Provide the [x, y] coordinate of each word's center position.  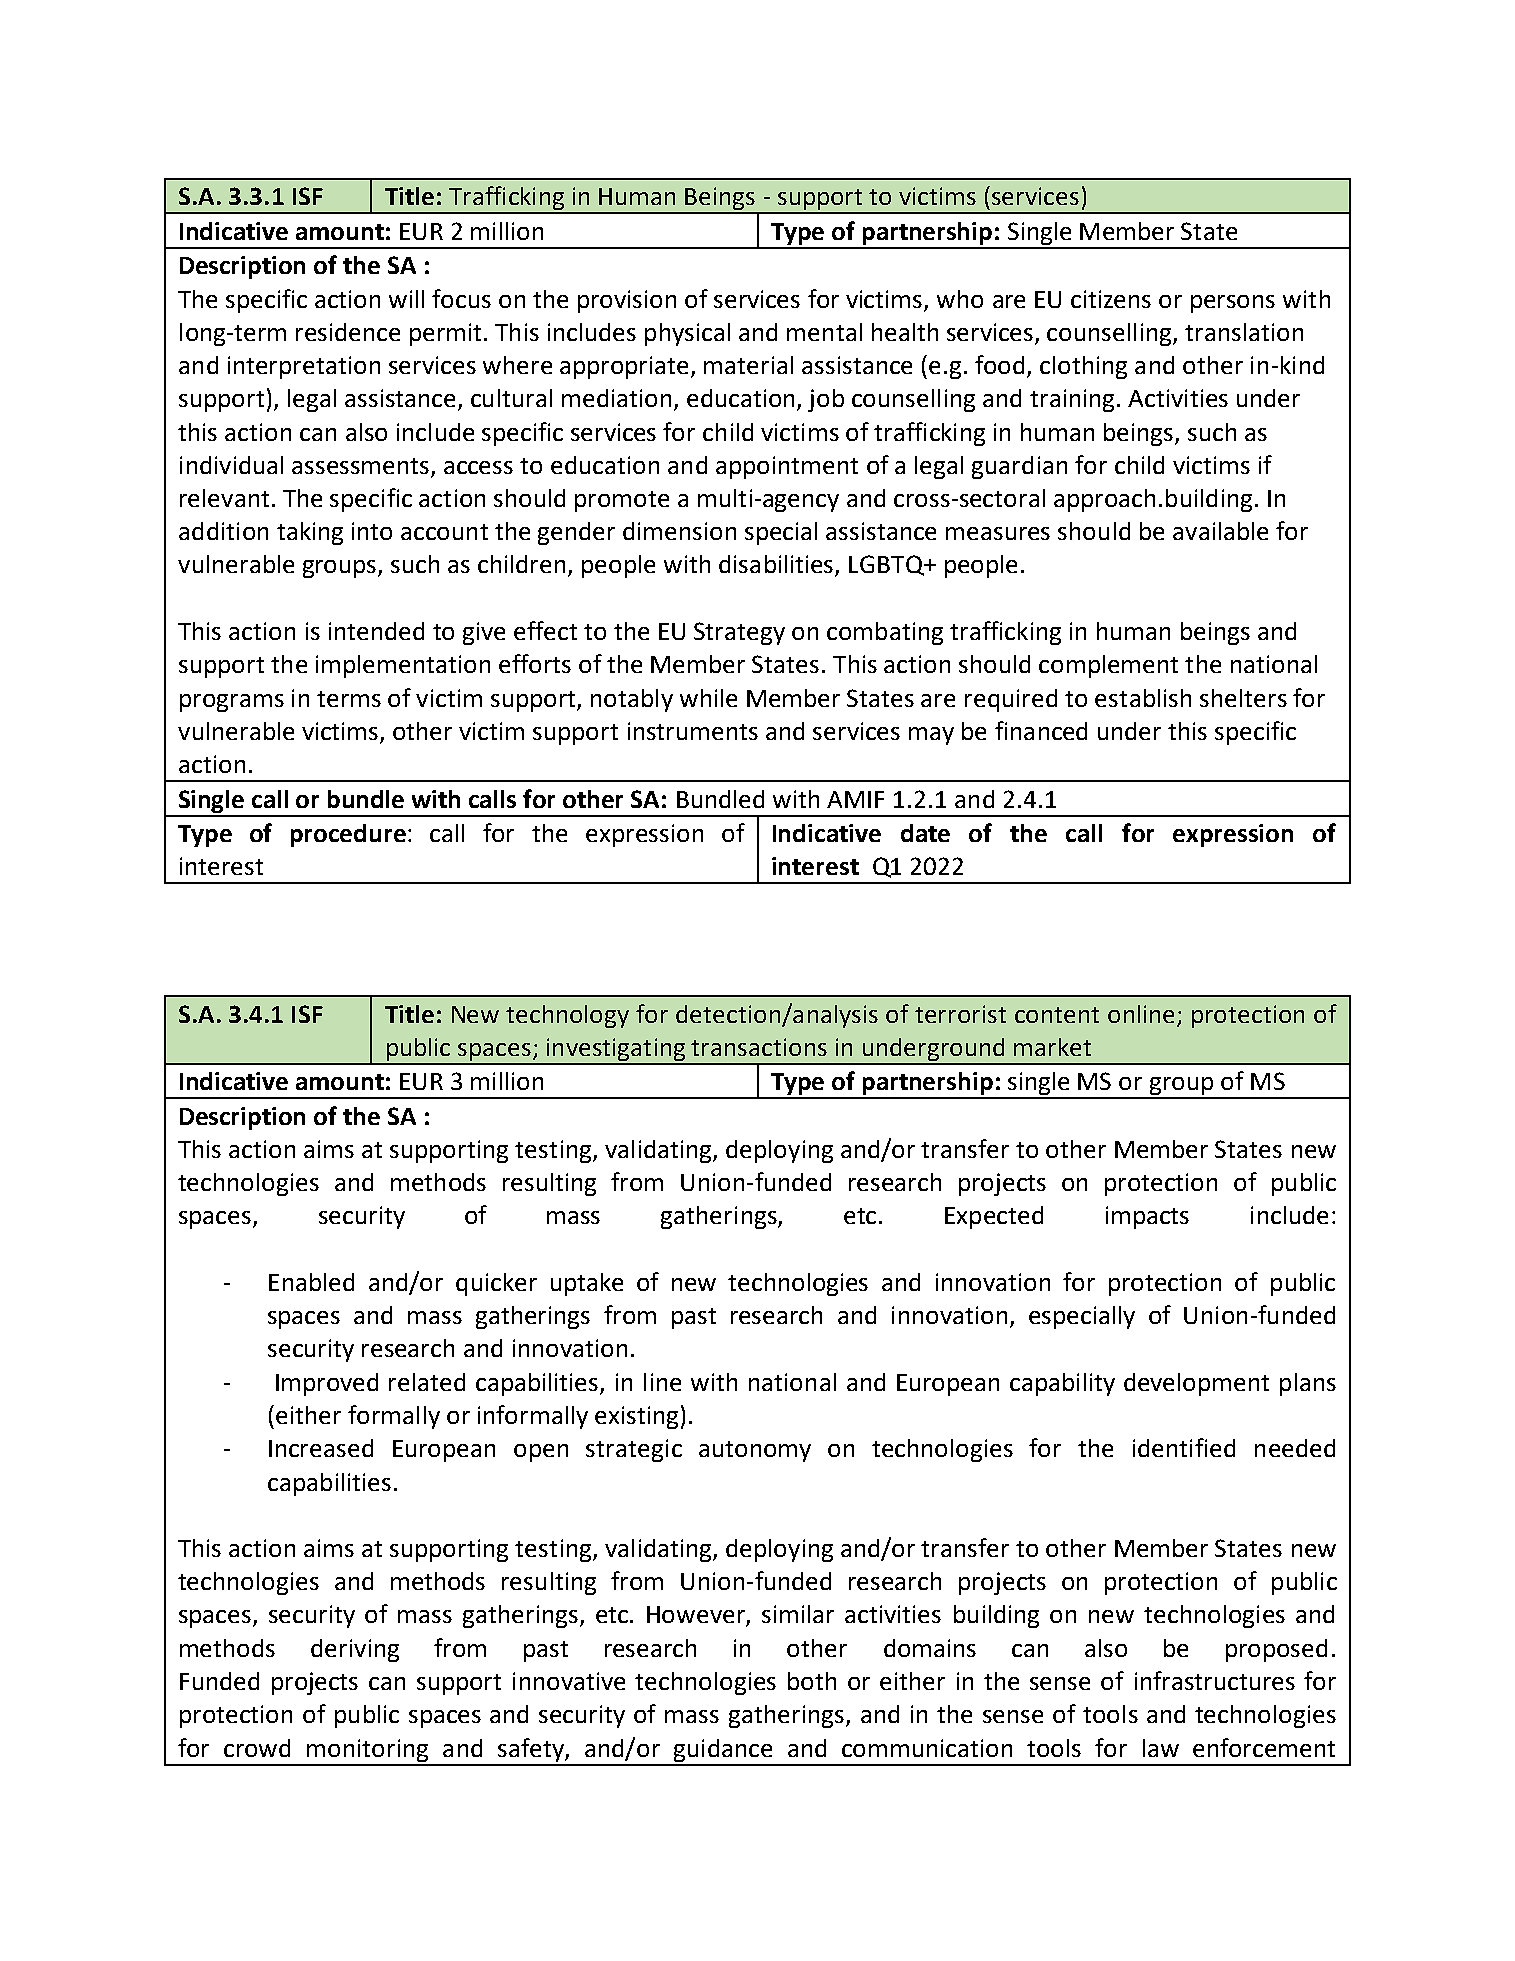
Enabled [311, 1282]
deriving [355, 1650]
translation [1244, 332]
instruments [693, 731]
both [812, 1681]
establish [1143, 698]
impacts [1147, 1217]
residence [348, 332]
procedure [348, 835]
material [748, 365]
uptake [587, 1284]
